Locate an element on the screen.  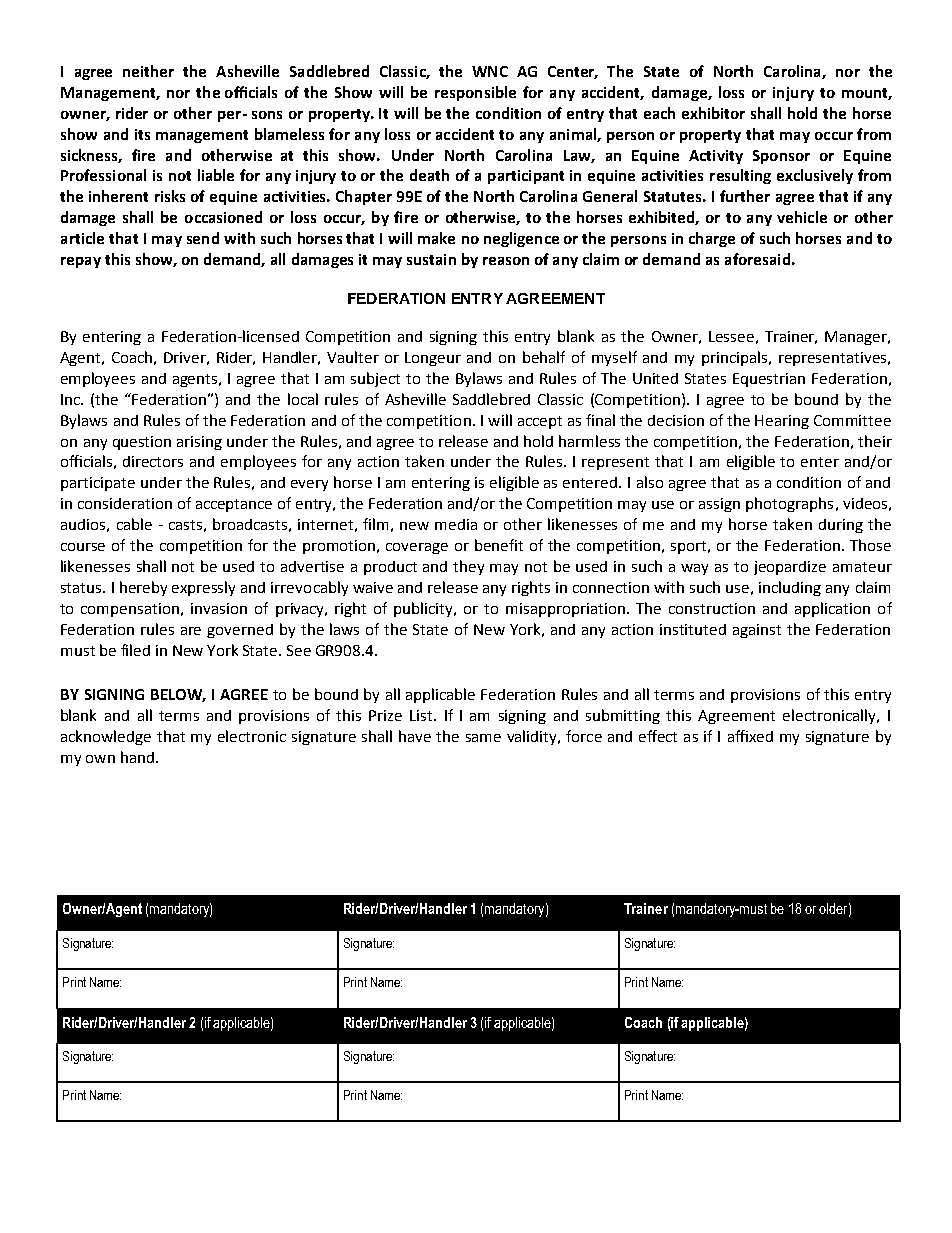
each is located at coordinates (659, 113).
